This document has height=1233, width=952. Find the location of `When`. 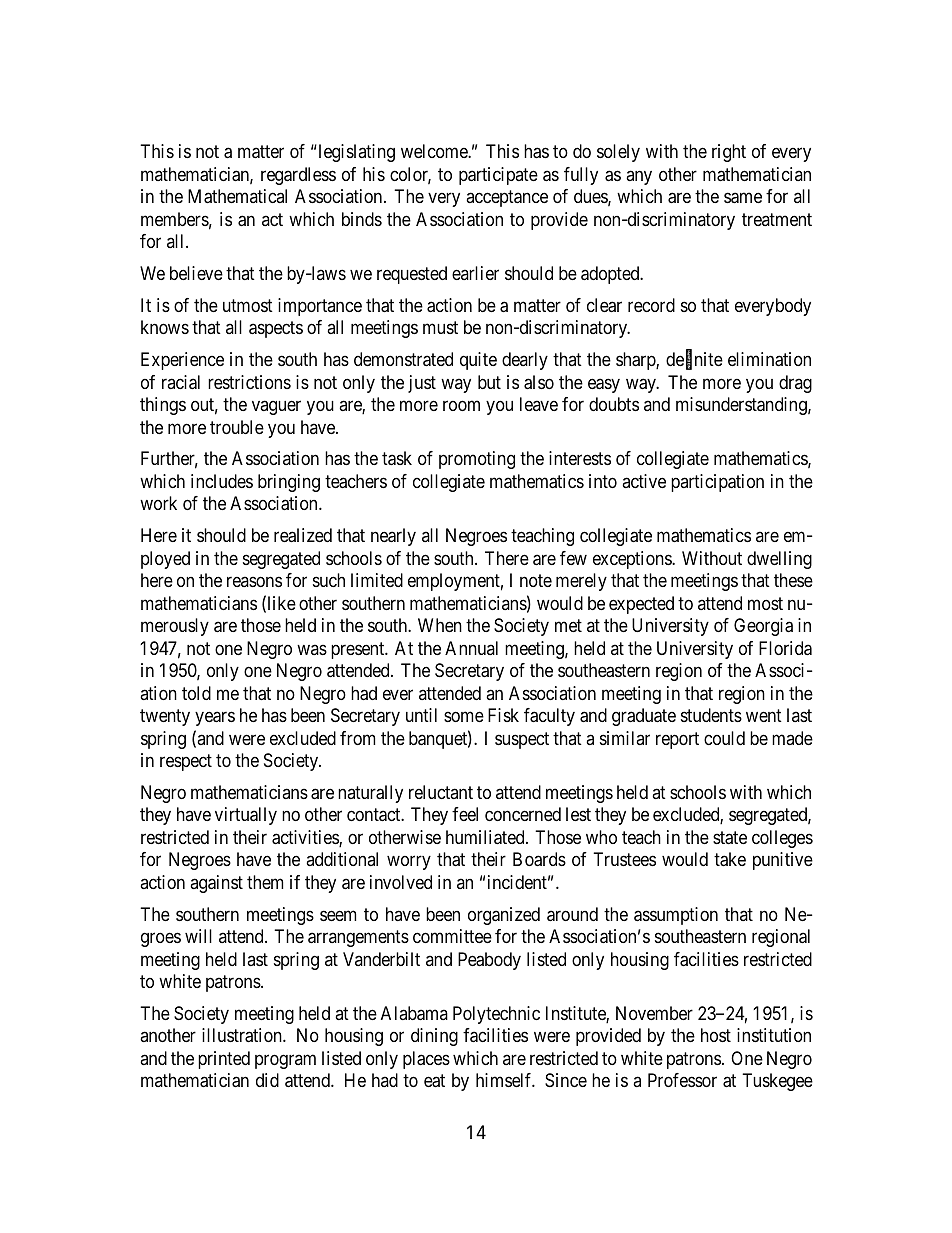

When is located at coordinates (440, 625).
